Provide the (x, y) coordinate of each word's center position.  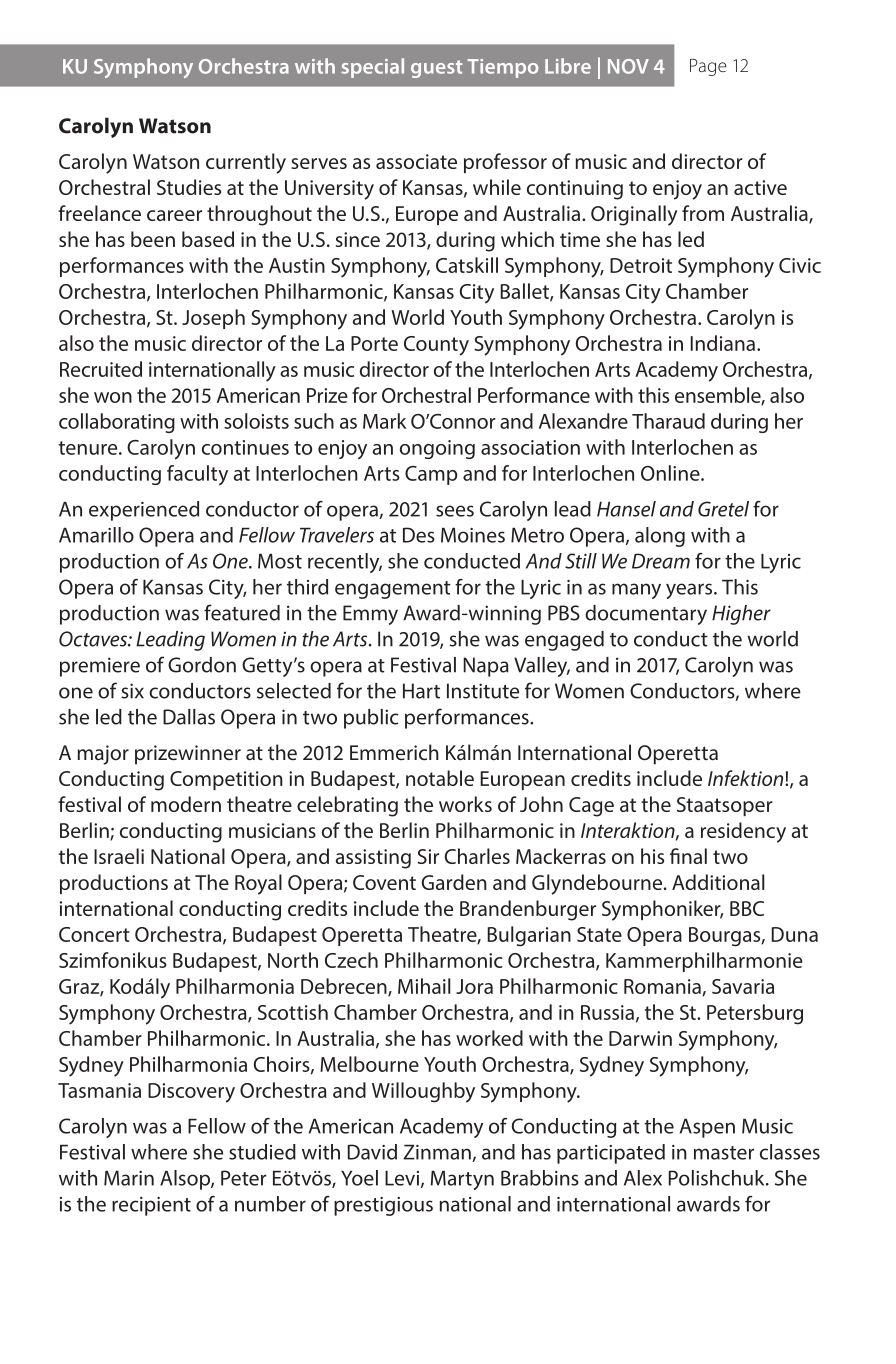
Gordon (202, 665)
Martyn (462, 1180)
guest (436, 69)
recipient (151, 1206)
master (724, 1153)
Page (708, 67)
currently (246, 163)
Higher (741, 615)
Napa (486, 667)
